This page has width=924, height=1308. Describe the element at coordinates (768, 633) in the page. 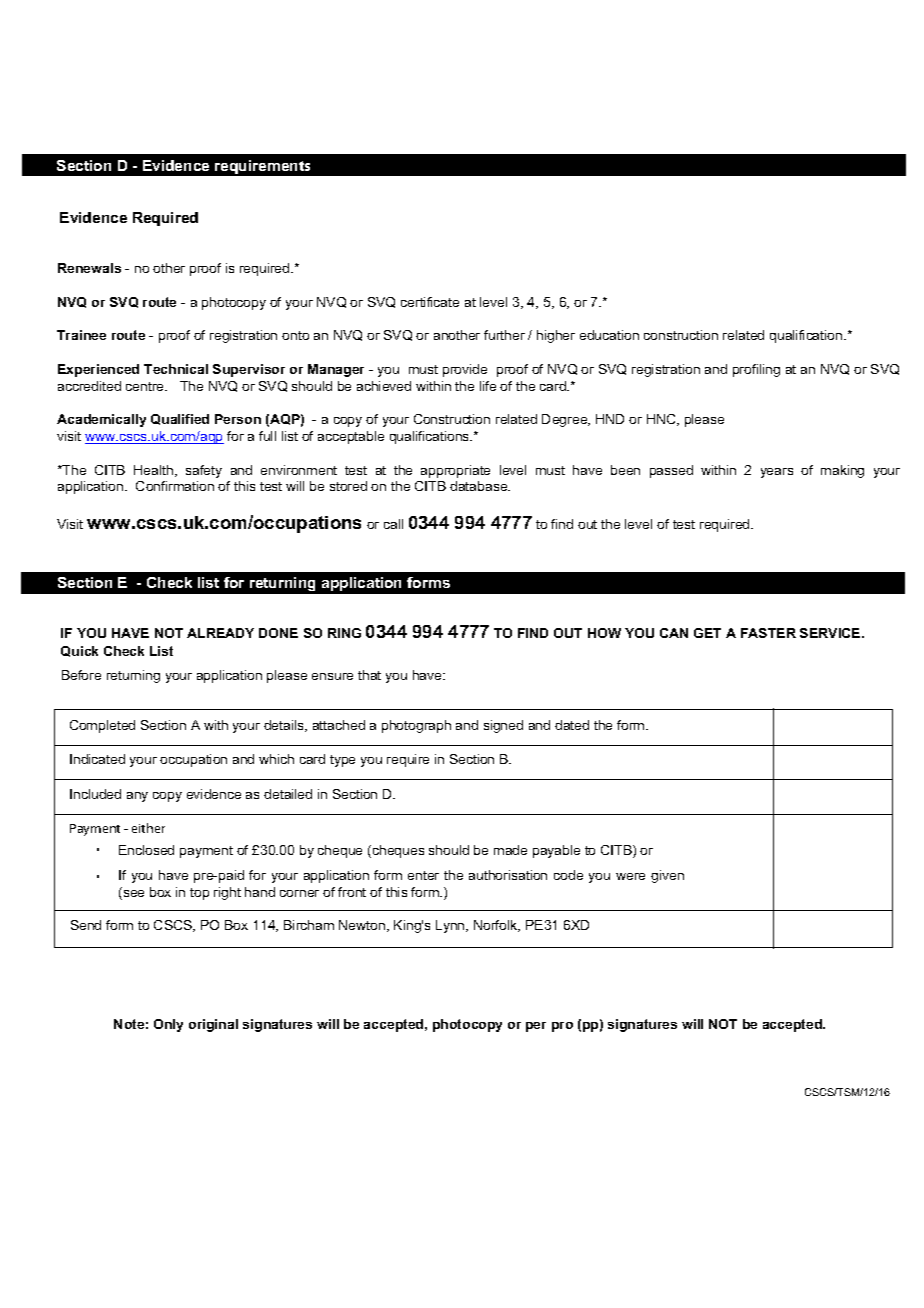

I see `FASTER` at that location.
